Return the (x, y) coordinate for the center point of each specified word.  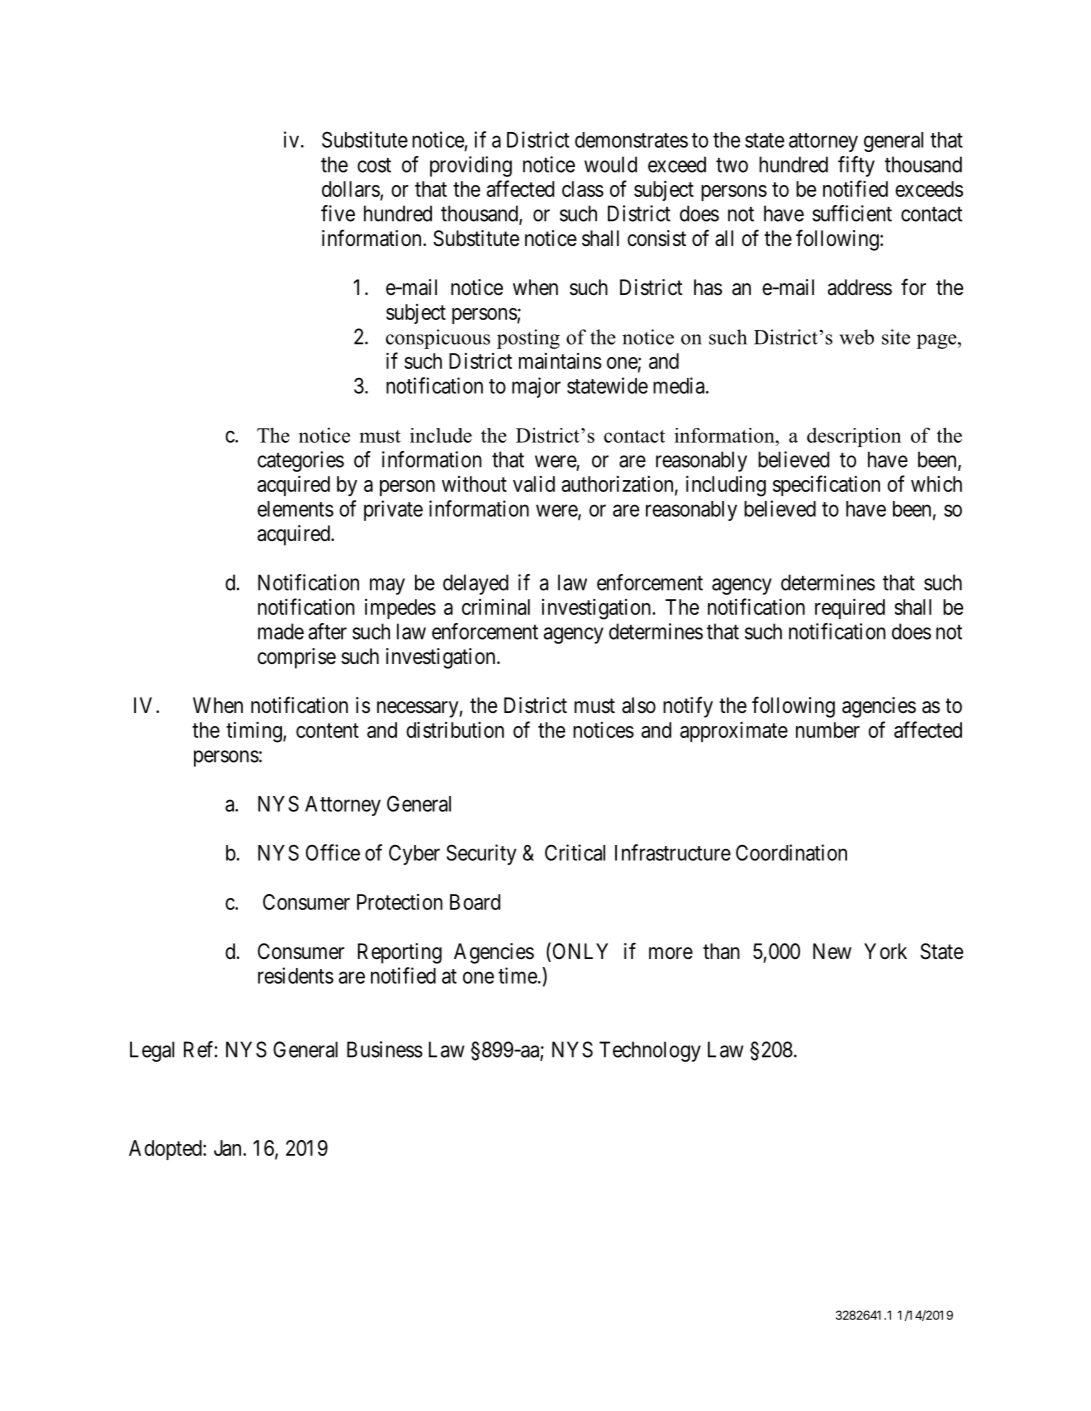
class (583, 189)
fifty (856, 166)
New (832, 951)
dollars (351, 190)
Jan (229, 1148)
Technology (650, 1051)
